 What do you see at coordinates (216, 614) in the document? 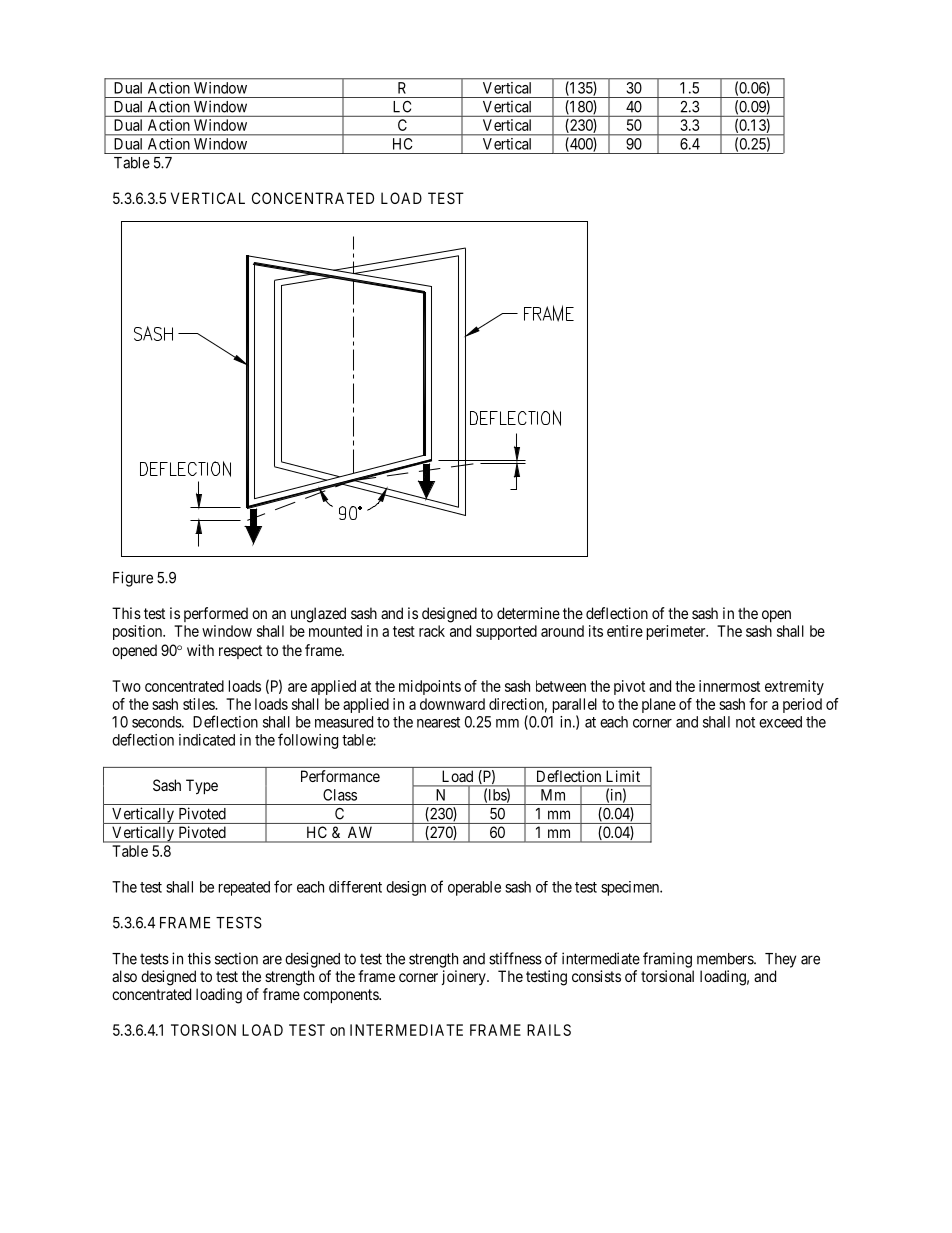
I see `performed` at bounding box center [216, 614].
